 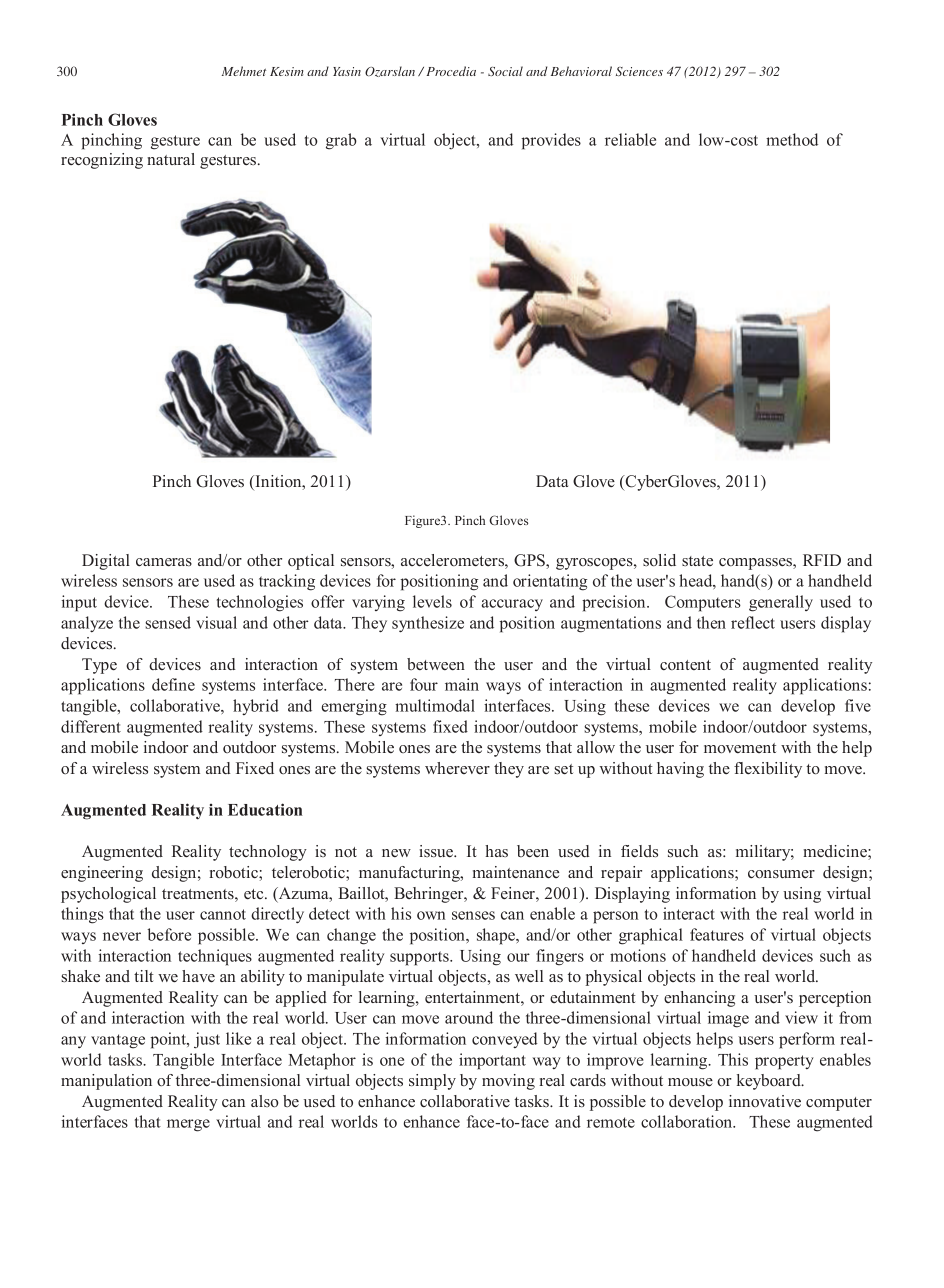 I want to click on levels, so click(x=432, y=601).
